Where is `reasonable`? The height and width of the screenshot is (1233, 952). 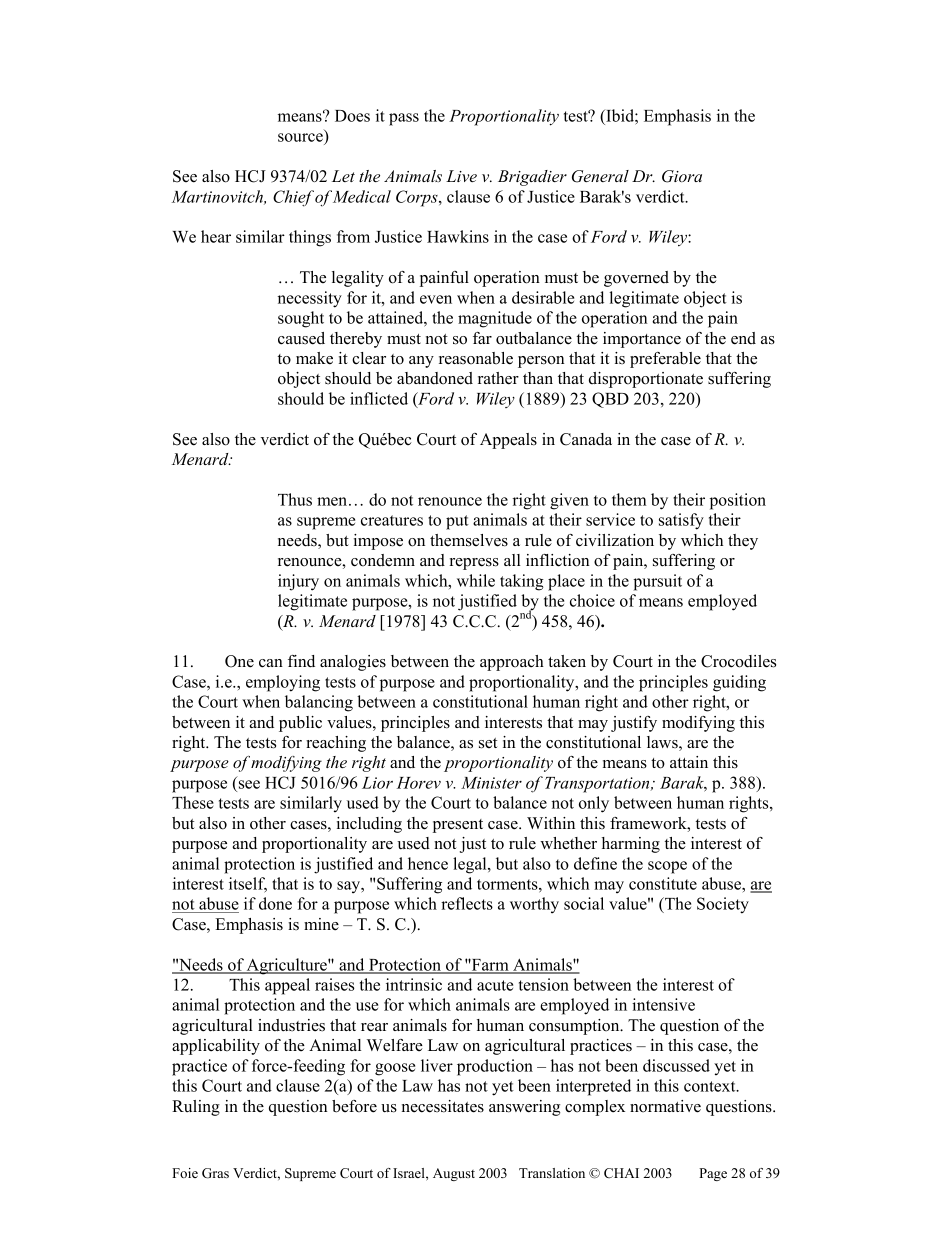 reasonable is located at coordinates (476, 358).
